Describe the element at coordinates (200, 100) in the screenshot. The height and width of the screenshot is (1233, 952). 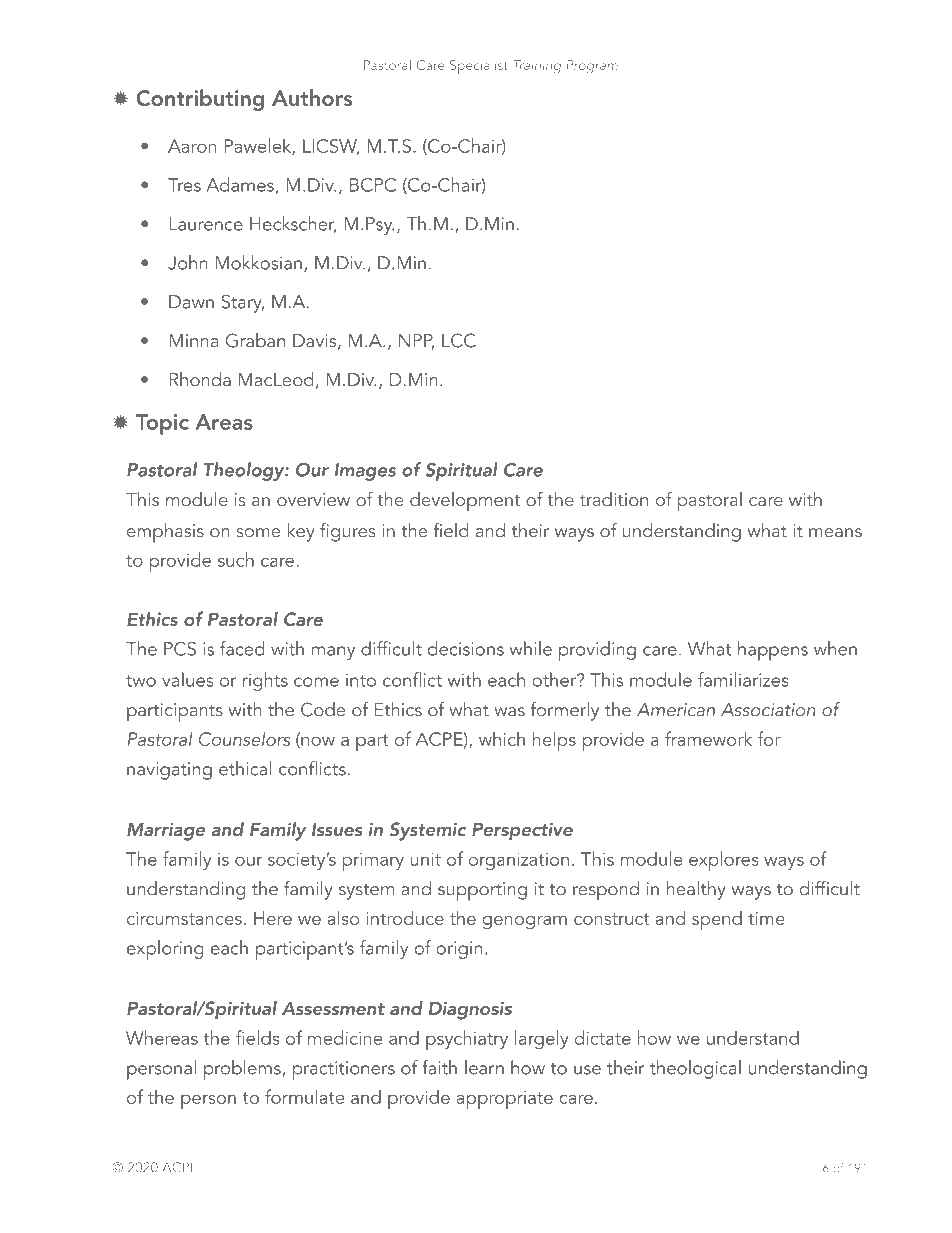
I see `Contributing` at that location.
